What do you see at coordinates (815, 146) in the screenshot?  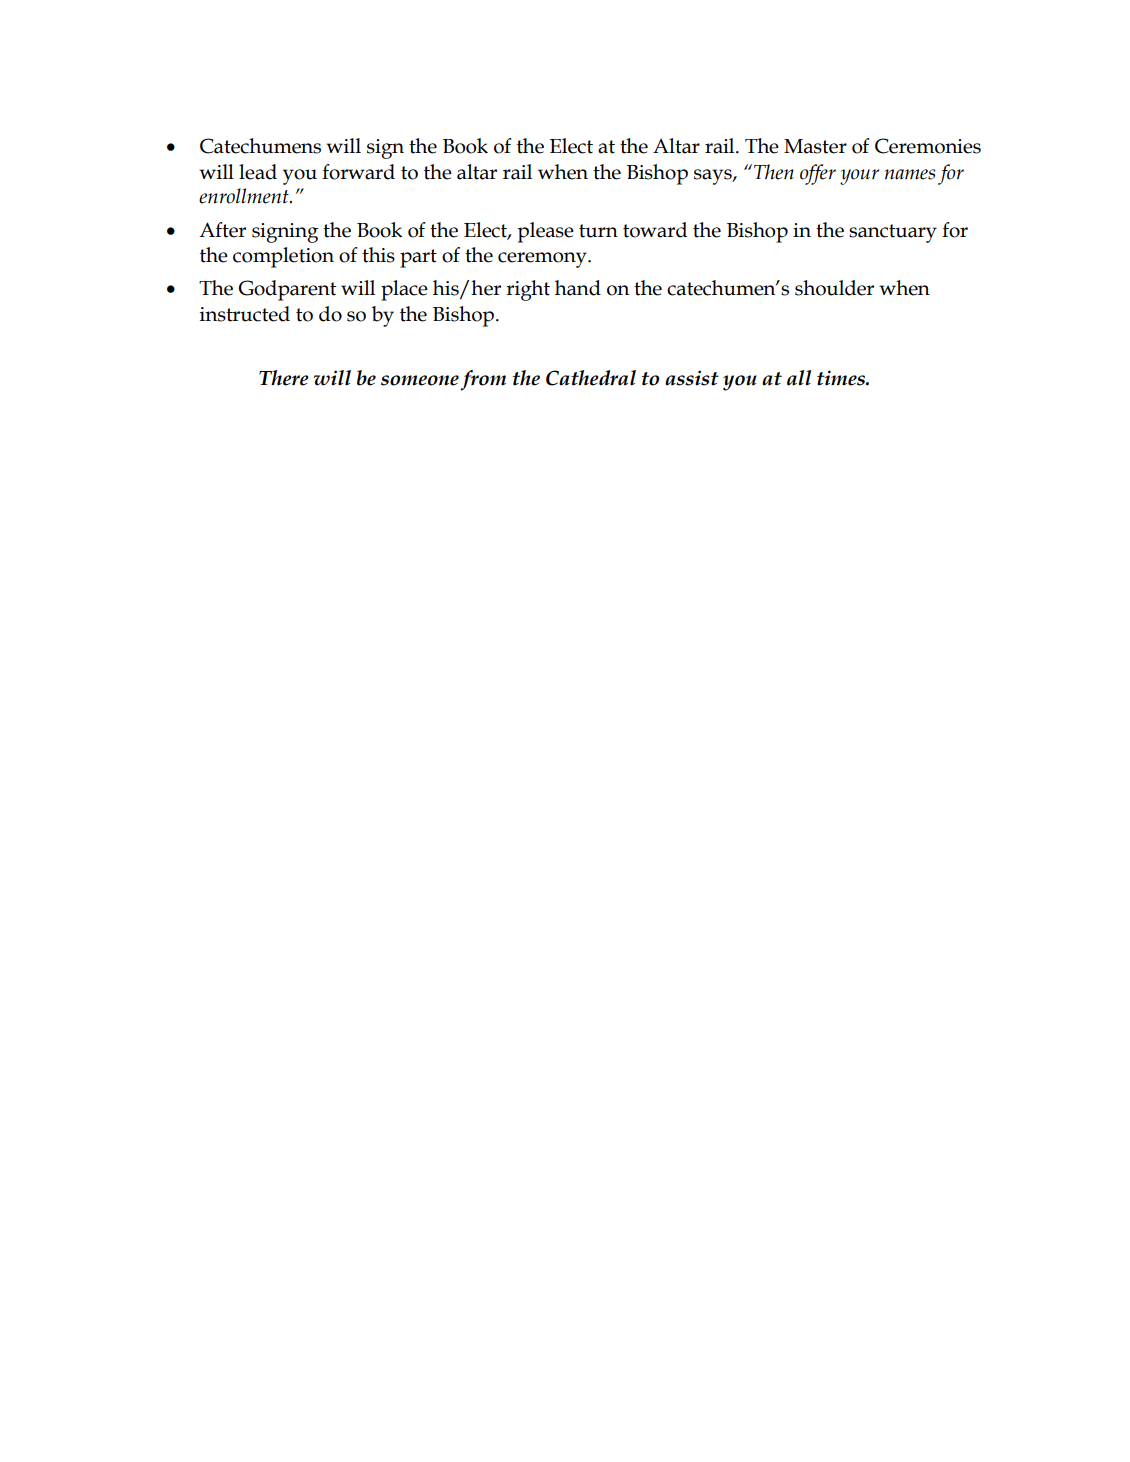 I see `Master` at bounding box center [815, 146].
